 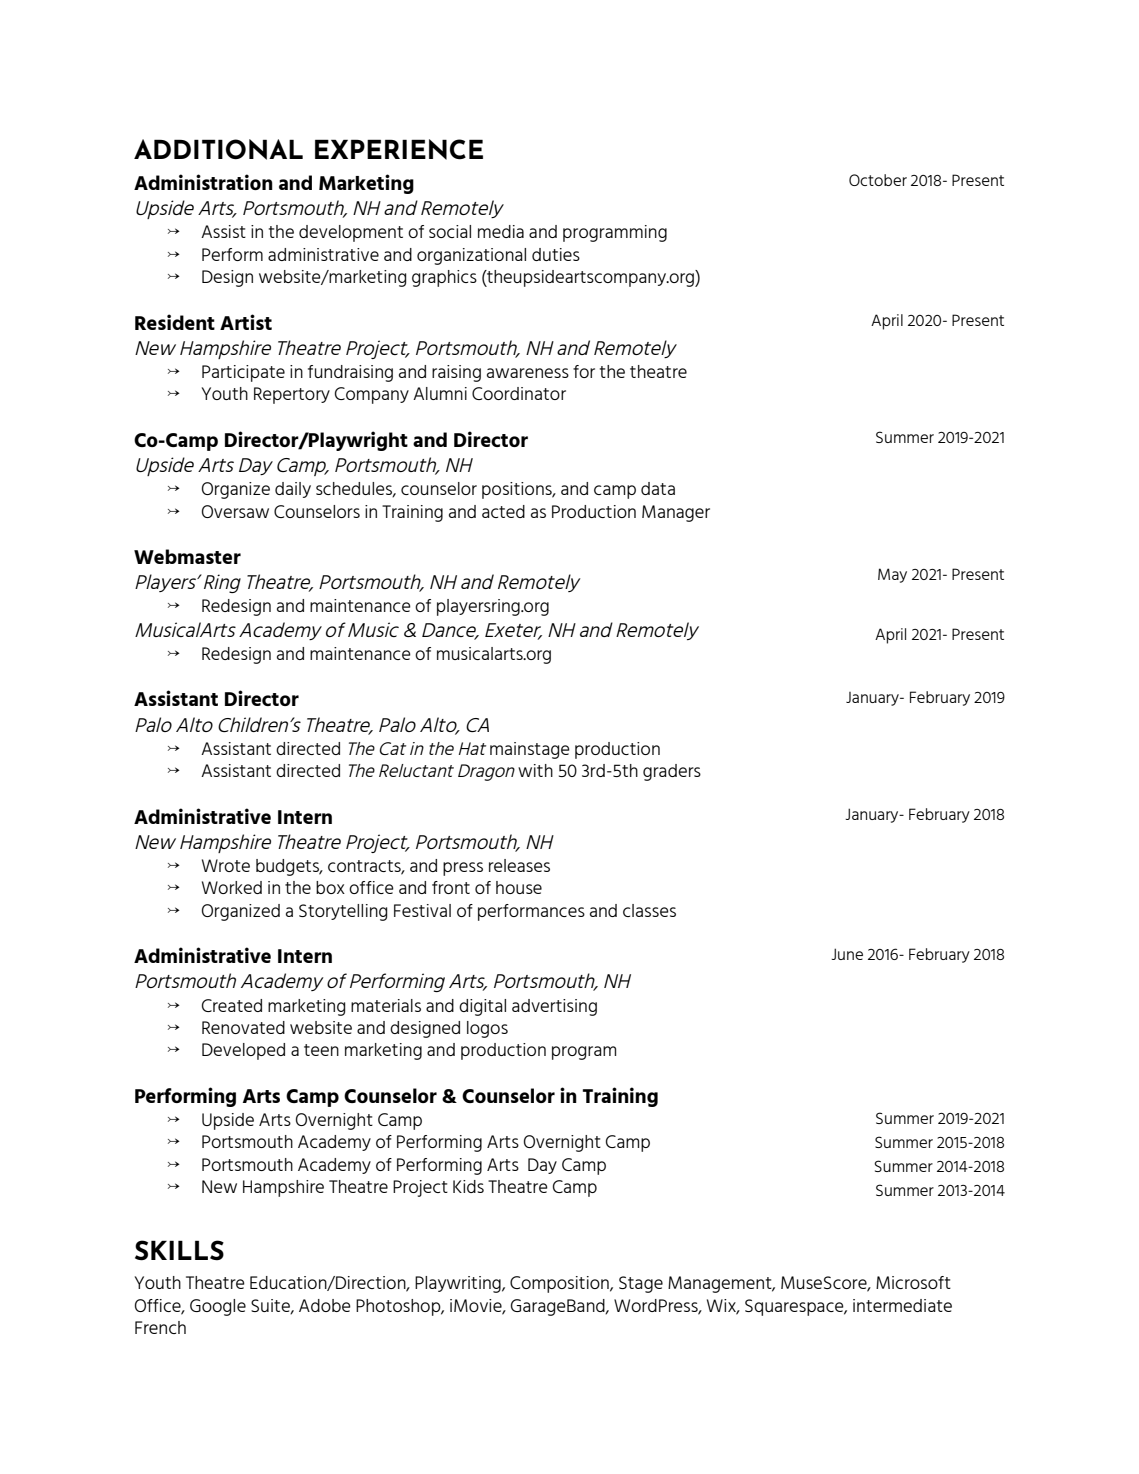 What do you see at coordinates (232, 887) in the screenshot?
I see `Worked` at bounding box center [232, 887].
